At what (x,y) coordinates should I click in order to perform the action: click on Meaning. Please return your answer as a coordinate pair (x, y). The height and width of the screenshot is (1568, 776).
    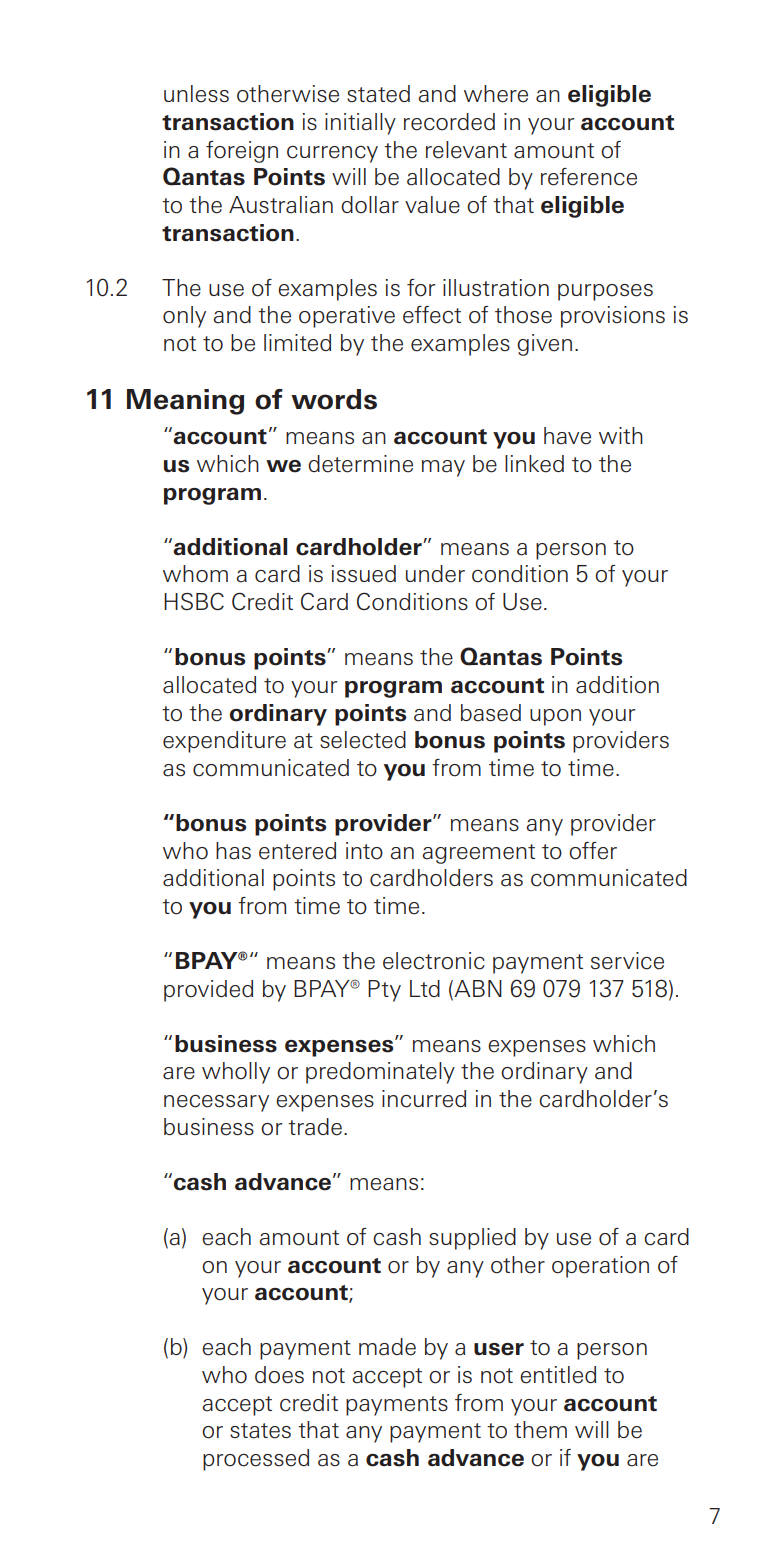
    Looking at the image, I should click on (185, 402).
